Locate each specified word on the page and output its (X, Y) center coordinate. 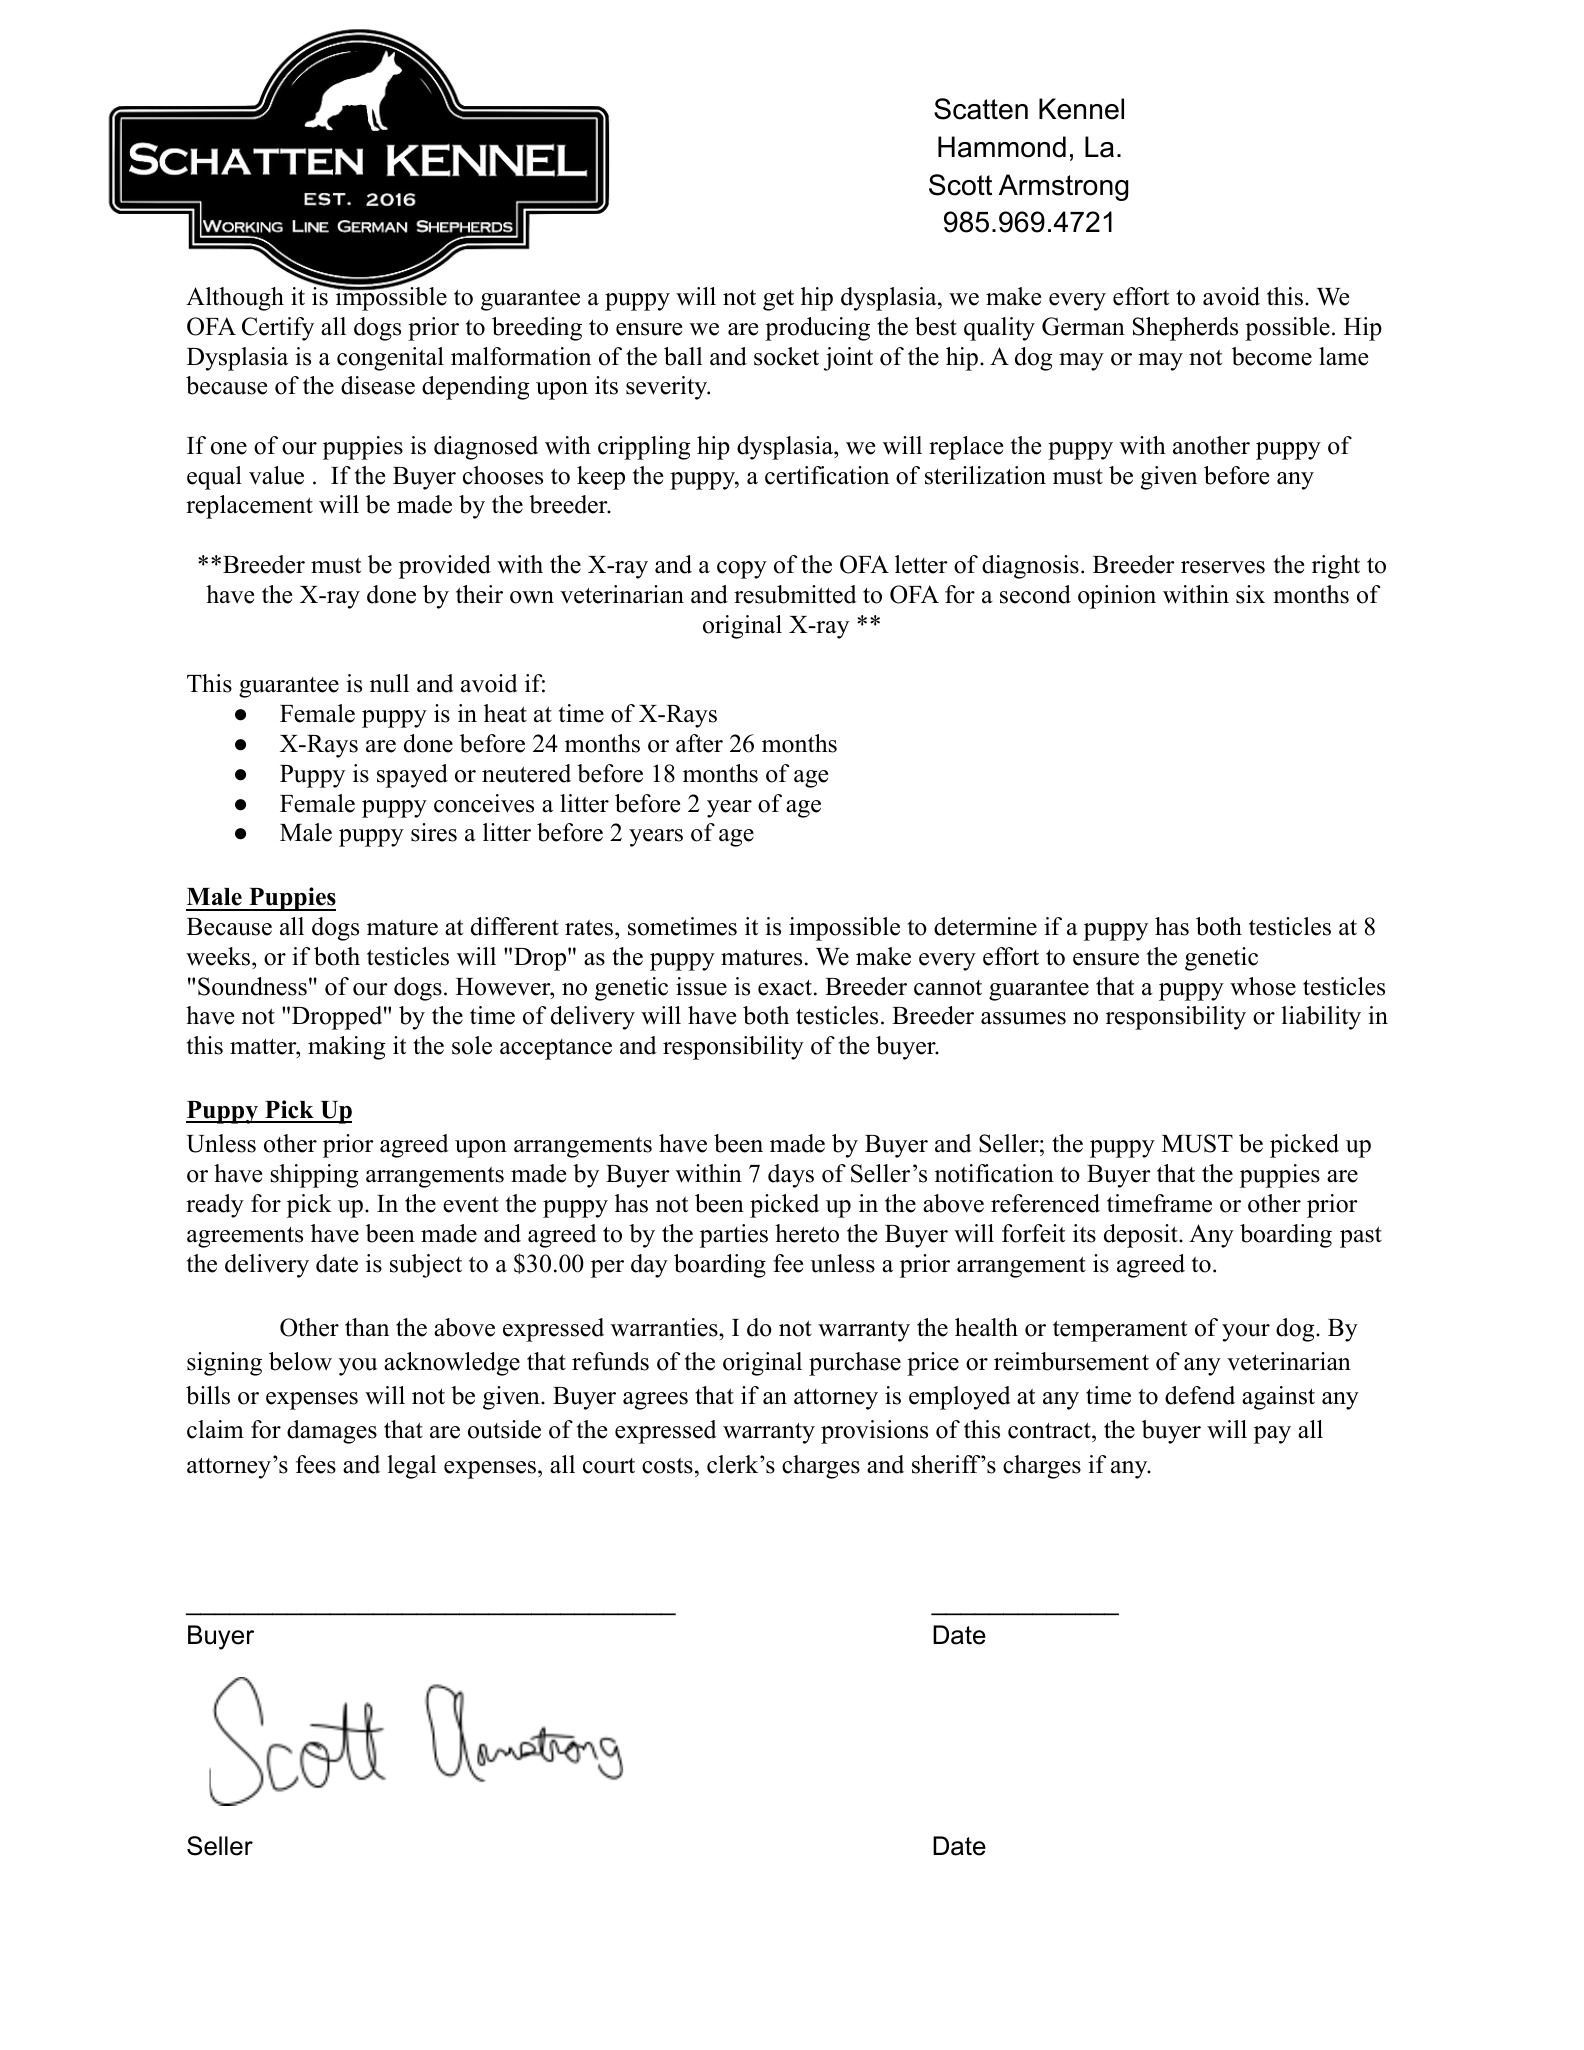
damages (332, 1432)
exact (786, 988)
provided (445, 567)
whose (1263, 986)
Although (235, 299)
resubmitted (795, 594)
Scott (960, 185)
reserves (1223, 567)
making (346, 1048)
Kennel (1081, 109)
